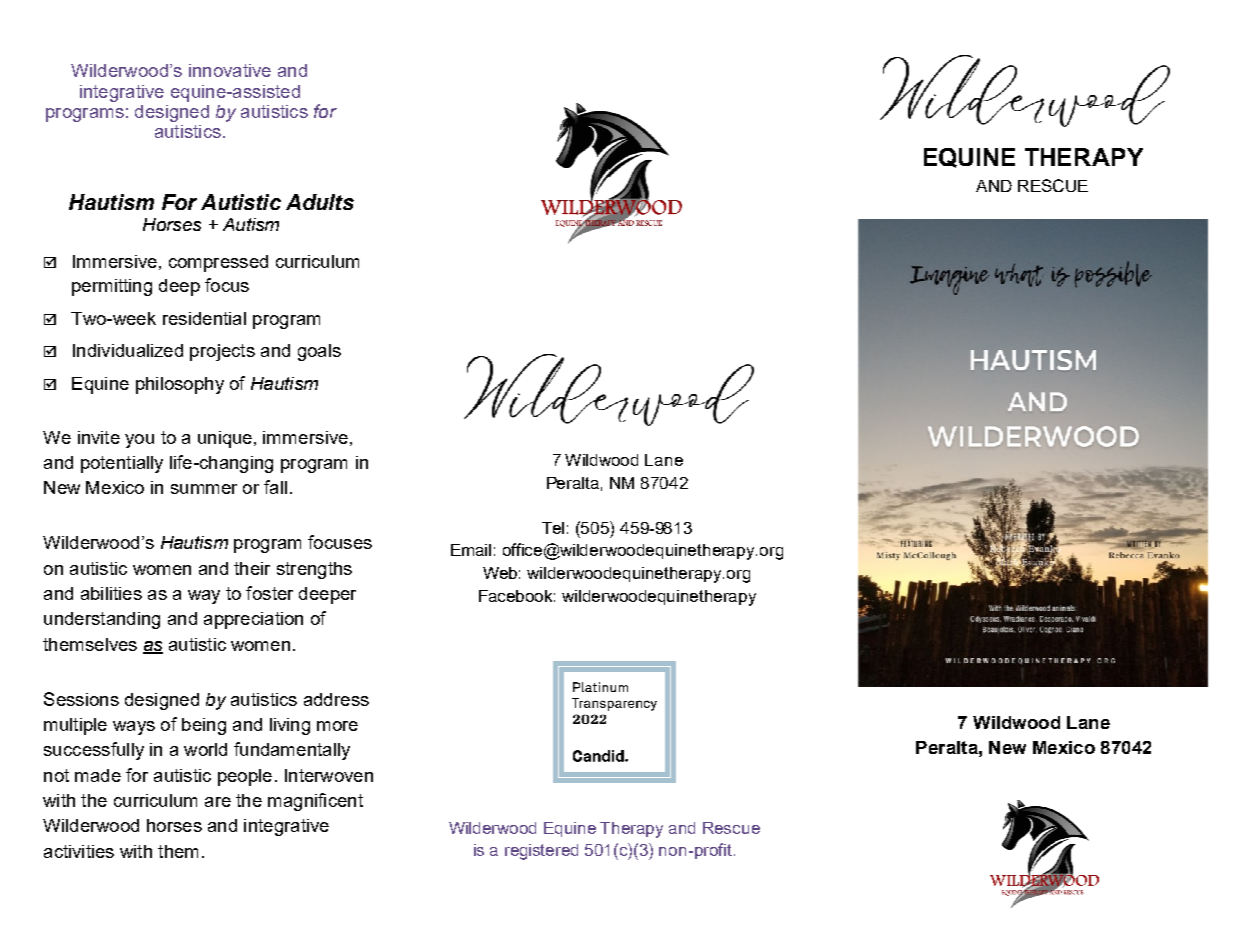 The width and height of the screenshot is (1233, 952). Describe the element at coordinates (541, 852) in the screenshot. I see `registered` at that location.
